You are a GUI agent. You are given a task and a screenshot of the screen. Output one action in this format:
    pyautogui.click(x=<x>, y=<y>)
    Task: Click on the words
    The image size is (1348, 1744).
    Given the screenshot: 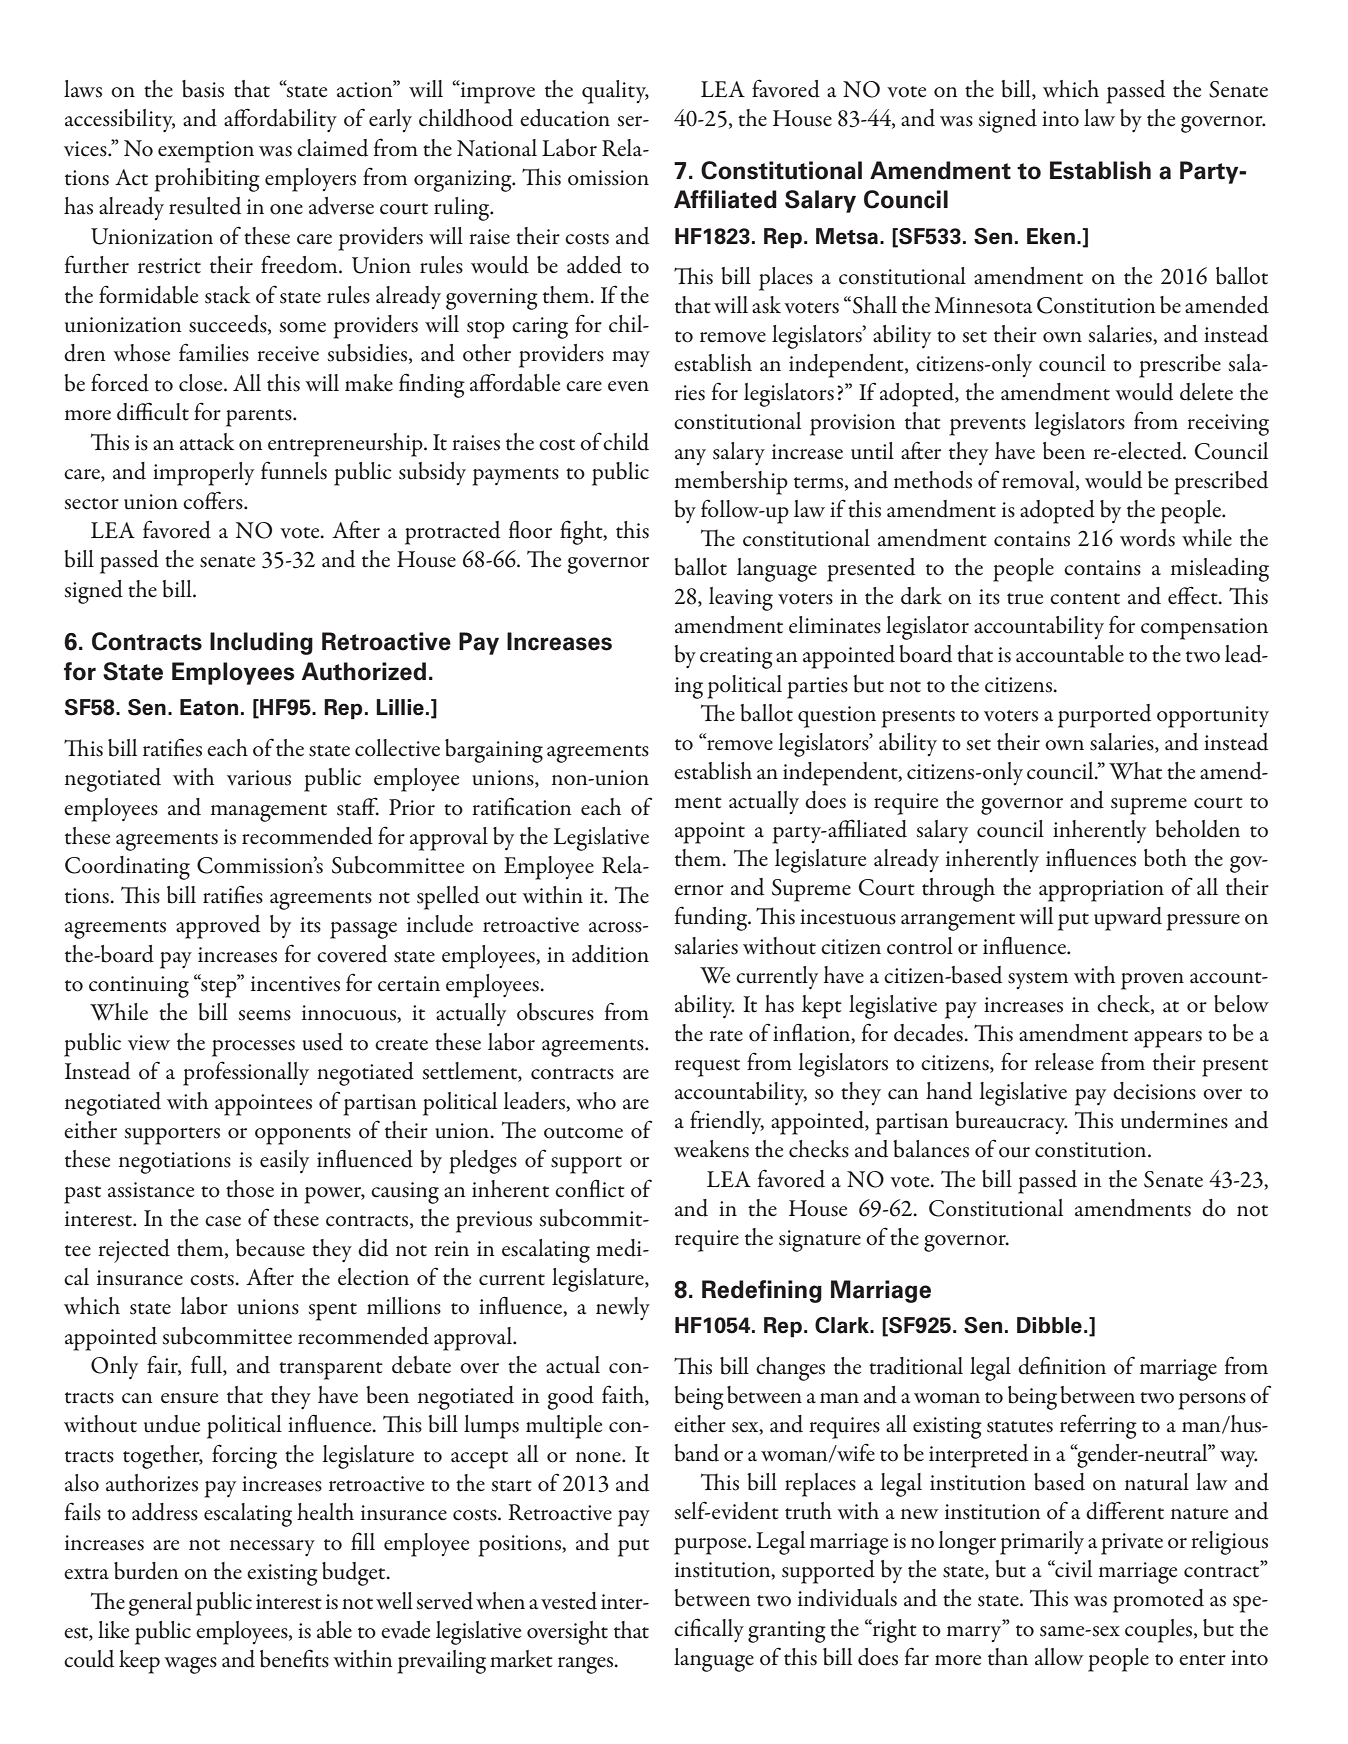 What is the action you would take?
    pyautogui.click(x=1147, y=538)
